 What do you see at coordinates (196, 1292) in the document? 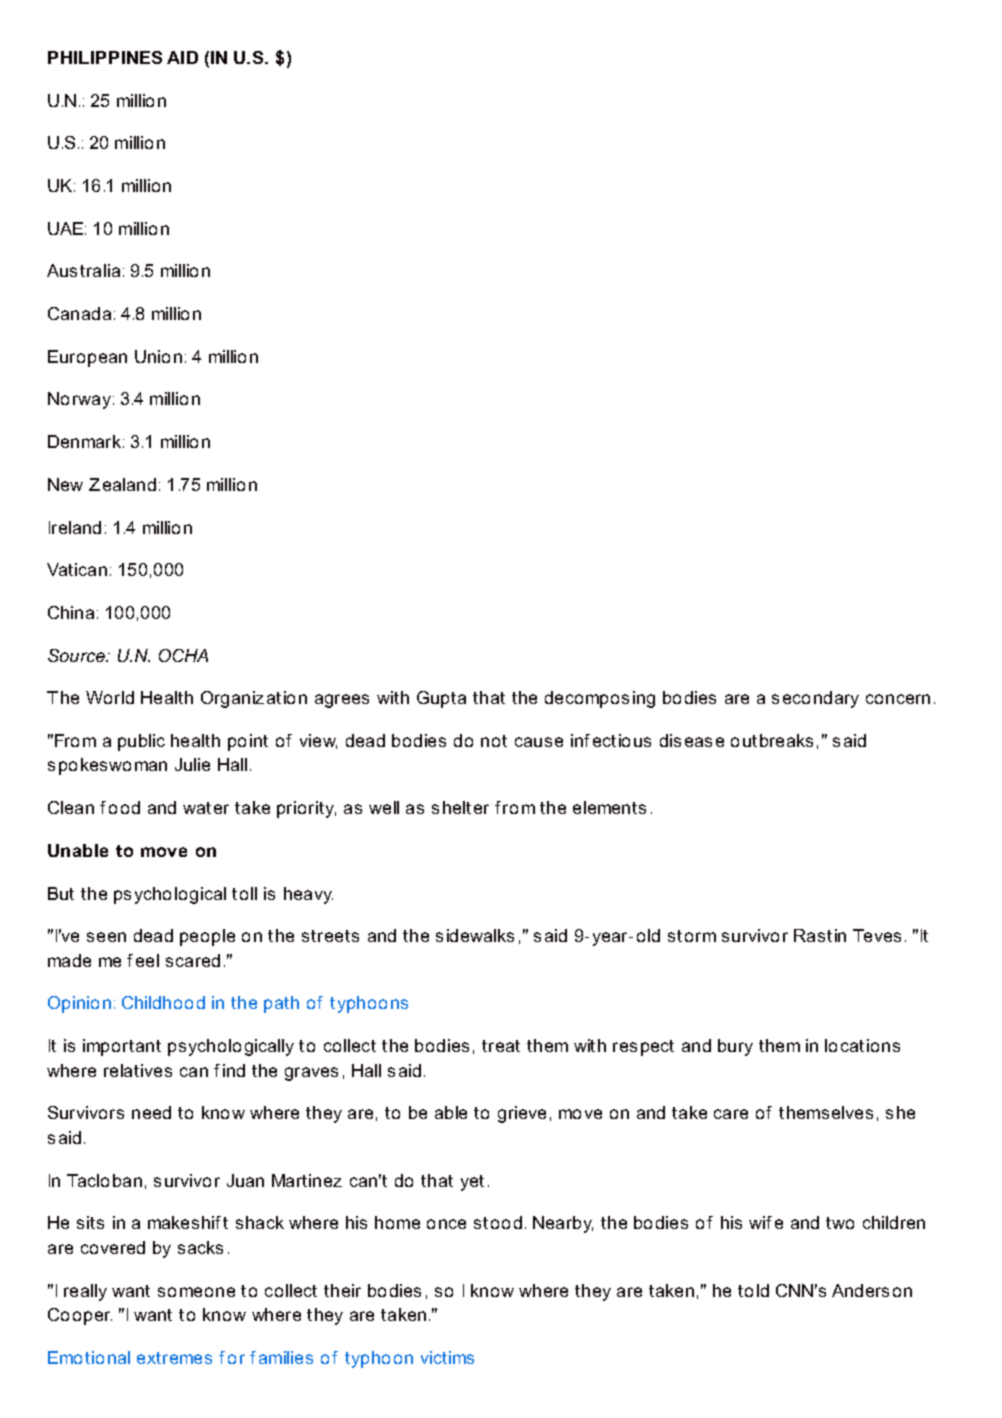
I see `someone` at bounding box center [196, 1292].
